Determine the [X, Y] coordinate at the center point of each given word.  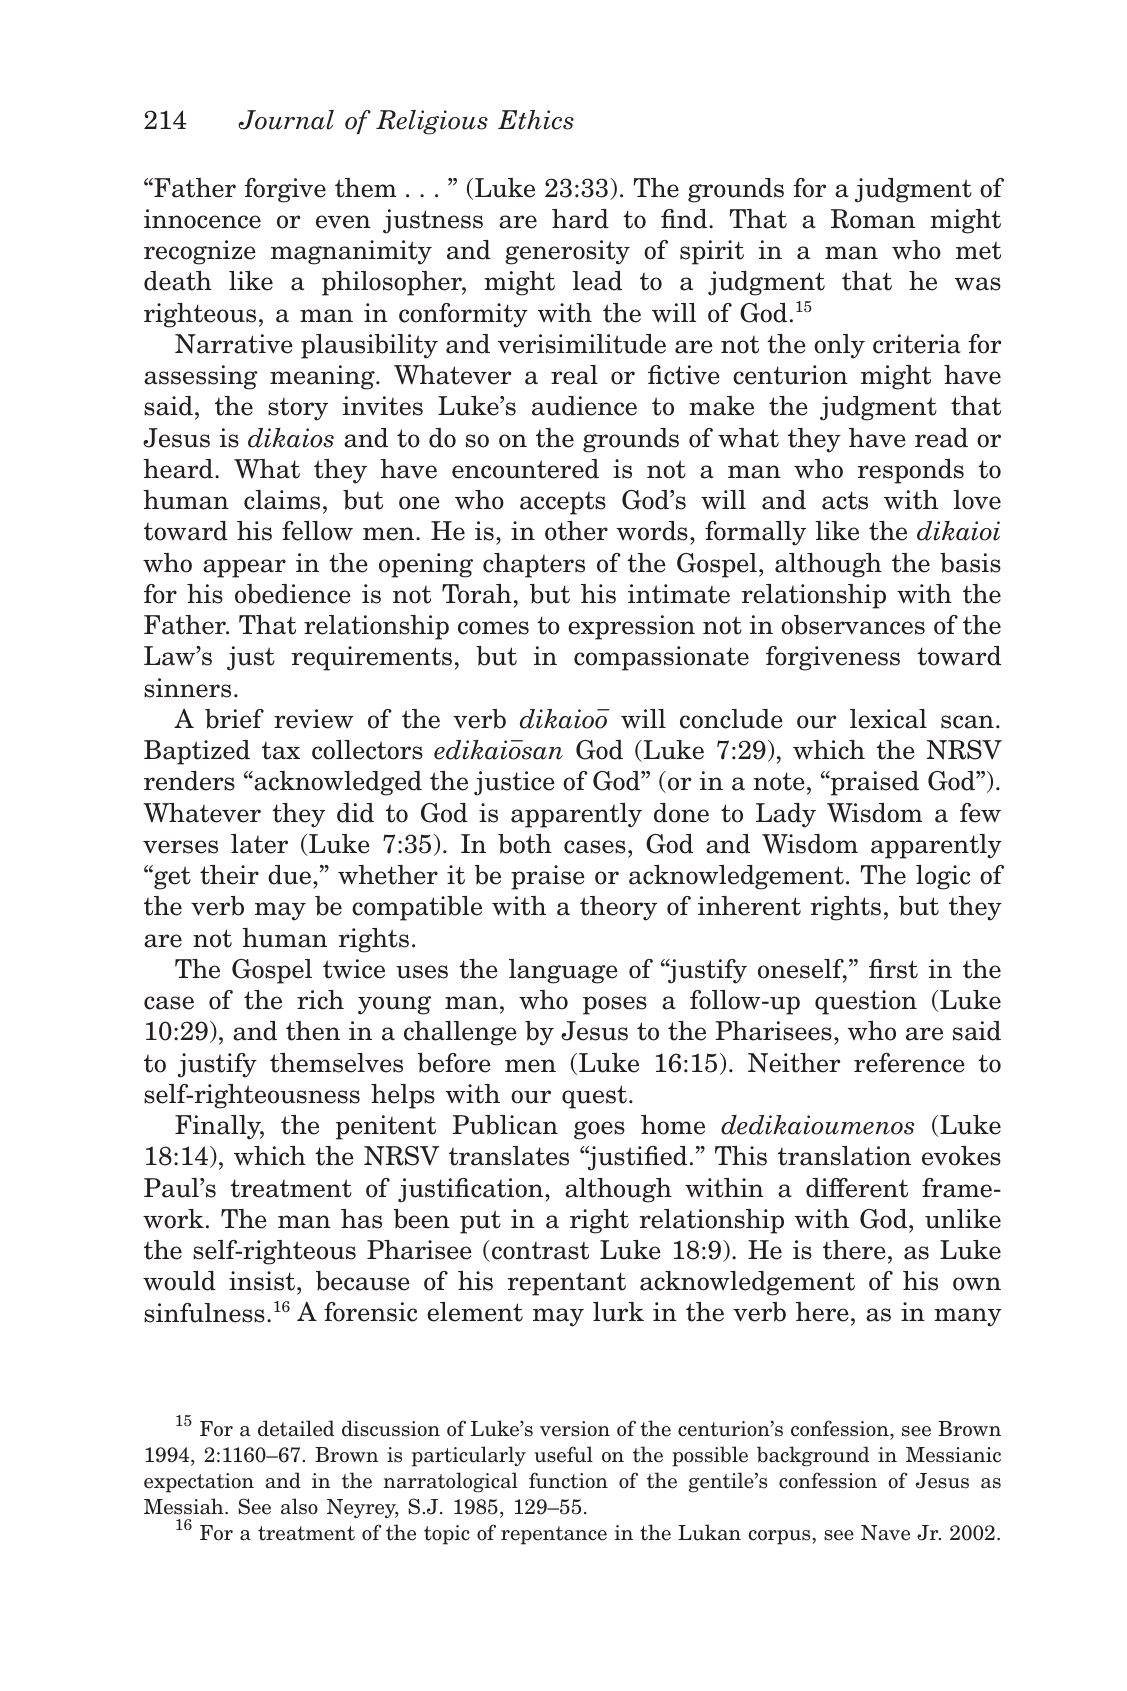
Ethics [536, 120]
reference [909, 1063]
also [299, 1506]
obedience [293, 594]
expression [631, 627]
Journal [286, 120]
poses [615, 1005]
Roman [873, 219]
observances [853, 625]
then [313, 1031]
